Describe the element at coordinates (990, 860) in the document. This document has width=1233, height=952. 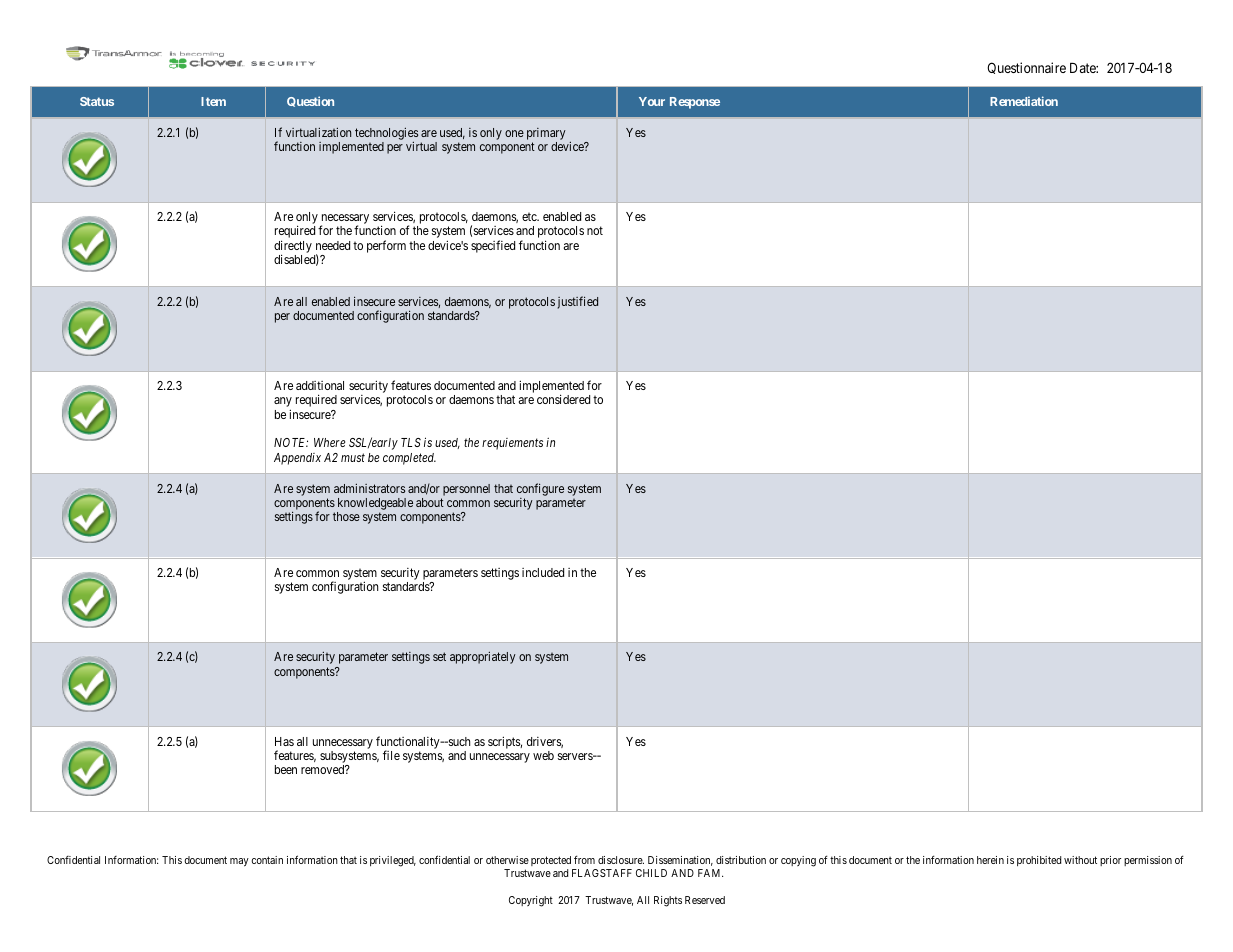
I see `herein` at that location.
